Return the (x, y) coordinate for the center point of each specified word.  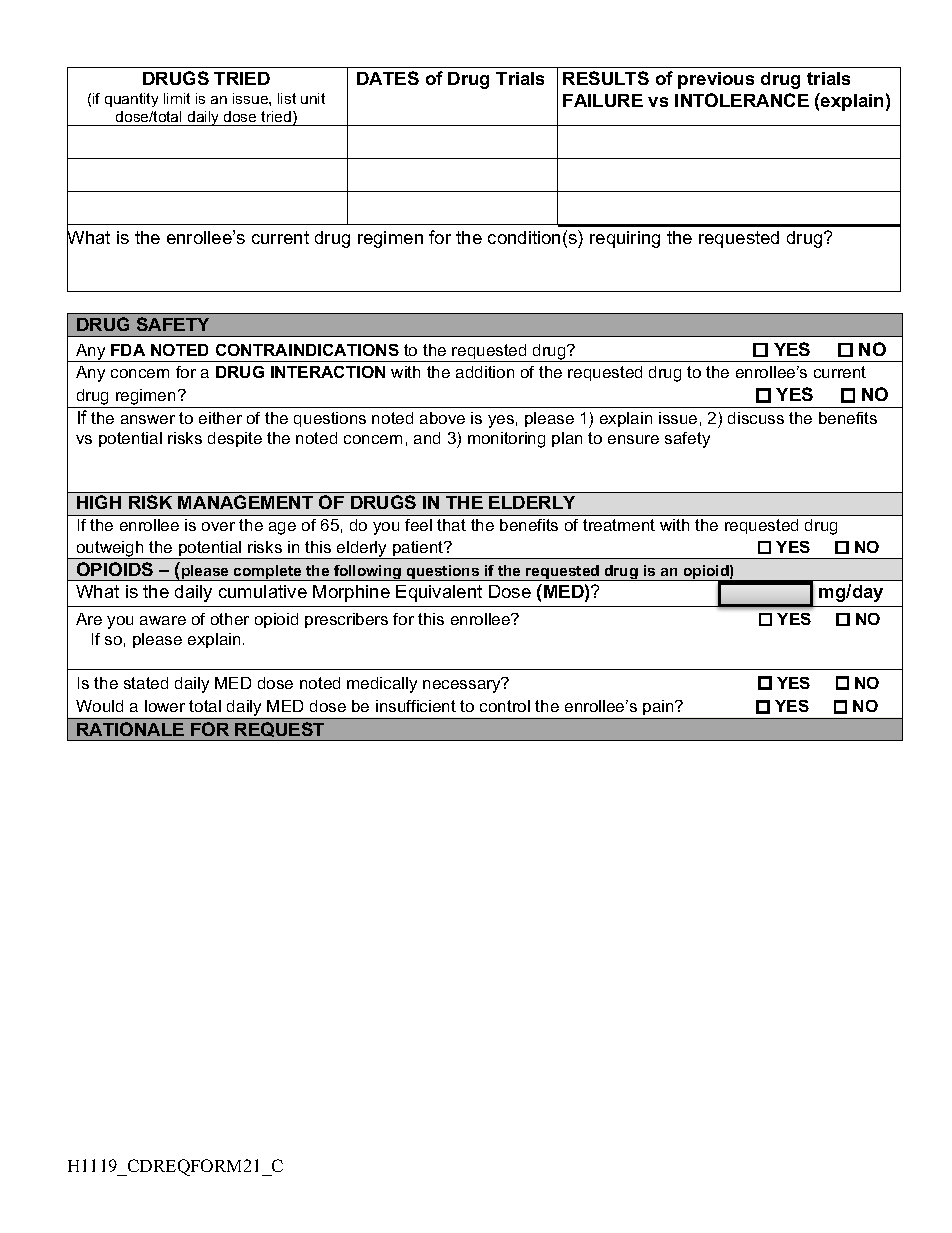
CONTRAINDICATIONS (307, 350)
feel (418, 525)
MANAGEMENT (245, 502)
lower (165, 706)
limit (177, 98)
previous (716, 80)
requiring (625, 239)
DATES (388, 78)
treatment (619, 525)
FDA (128, 350)
